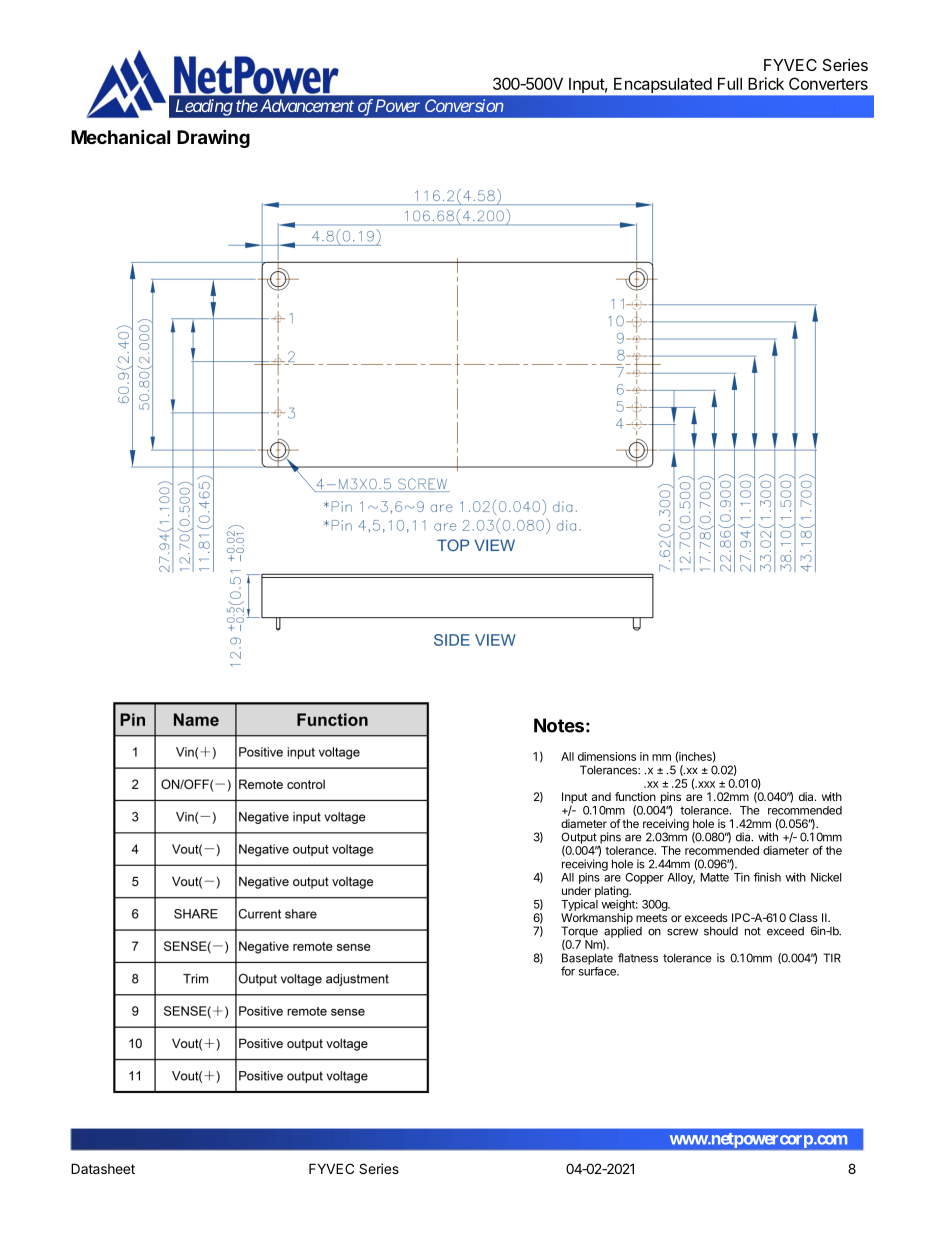  I want to click on should, so click(721, 931).
